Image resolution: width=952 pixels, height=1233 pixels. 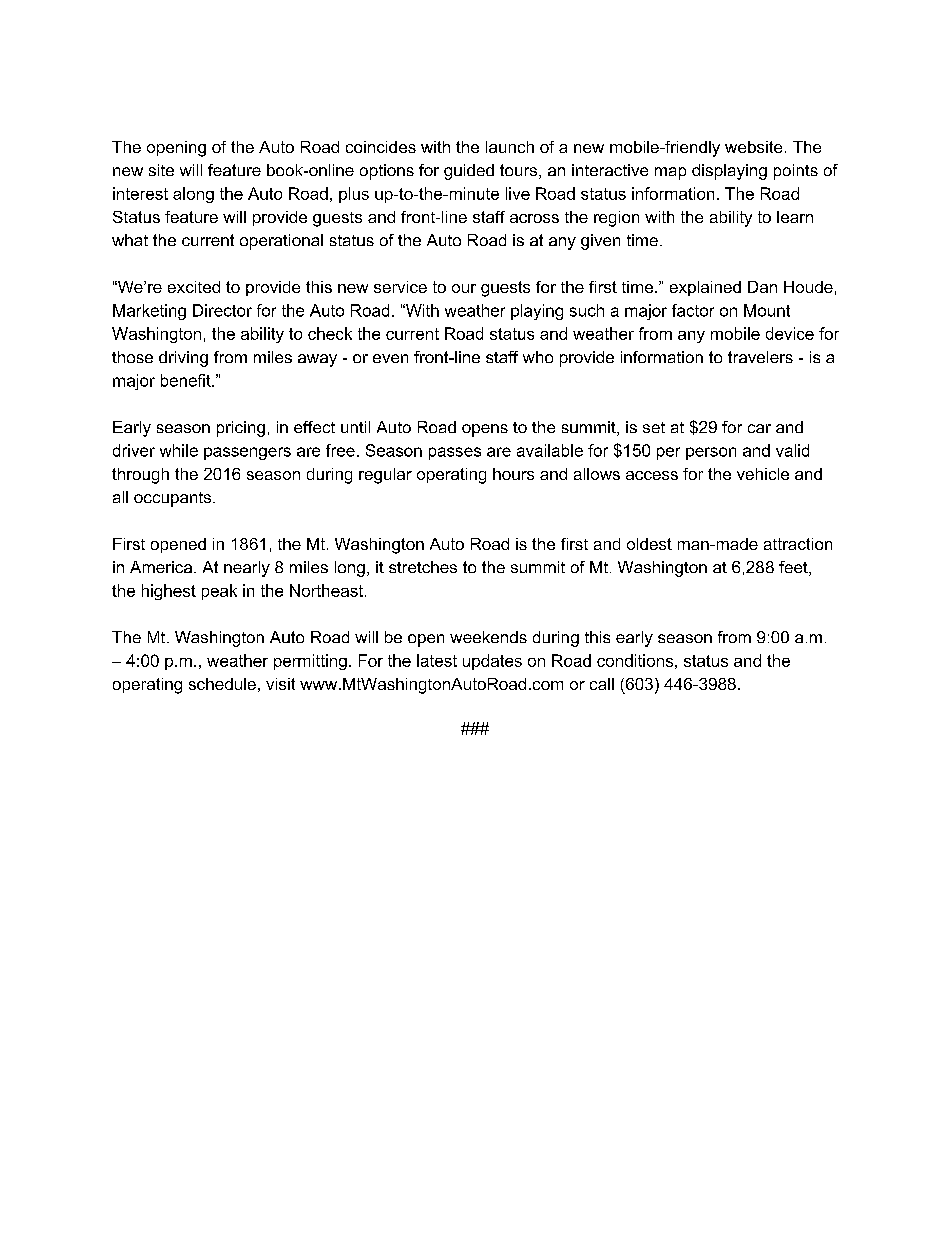 What do you see at coordinates (670, 173) in the document?
I see `map` at bounding box center [670, 173].
